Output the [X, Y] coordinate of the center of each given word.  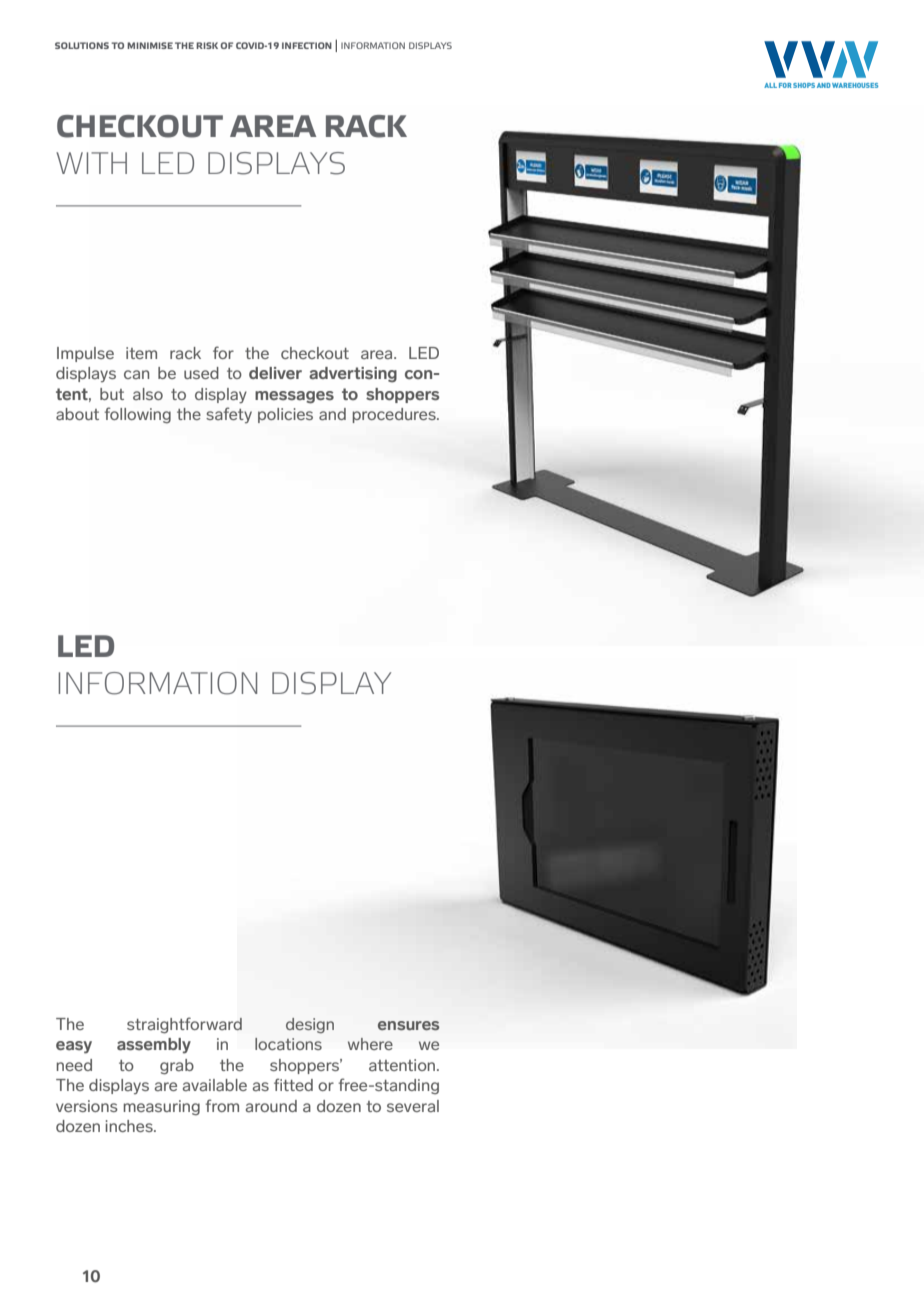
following [137, 415]
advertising [353, 375]
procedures [395, 415]
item [141, 353]
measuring [162, 1107]
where [370, 1044]
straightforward [184, 1025]
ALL [770, 85]
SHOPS [804, 85]
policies [285, 415]
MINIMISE [150, 45]
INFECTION [307, 45]
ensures [408, 1025]
